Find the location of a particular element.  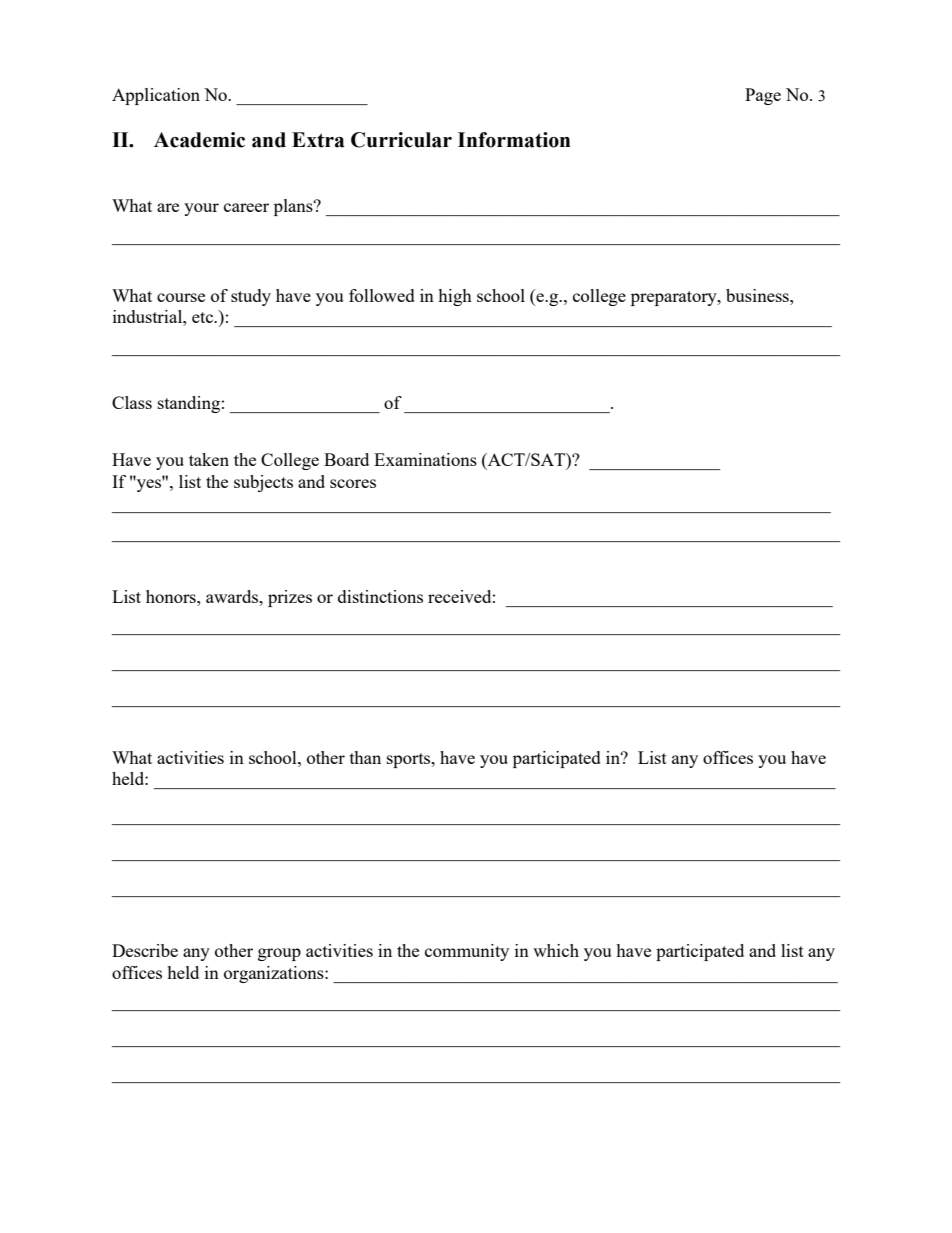

Examinations is located at coordinates (425, 459).
